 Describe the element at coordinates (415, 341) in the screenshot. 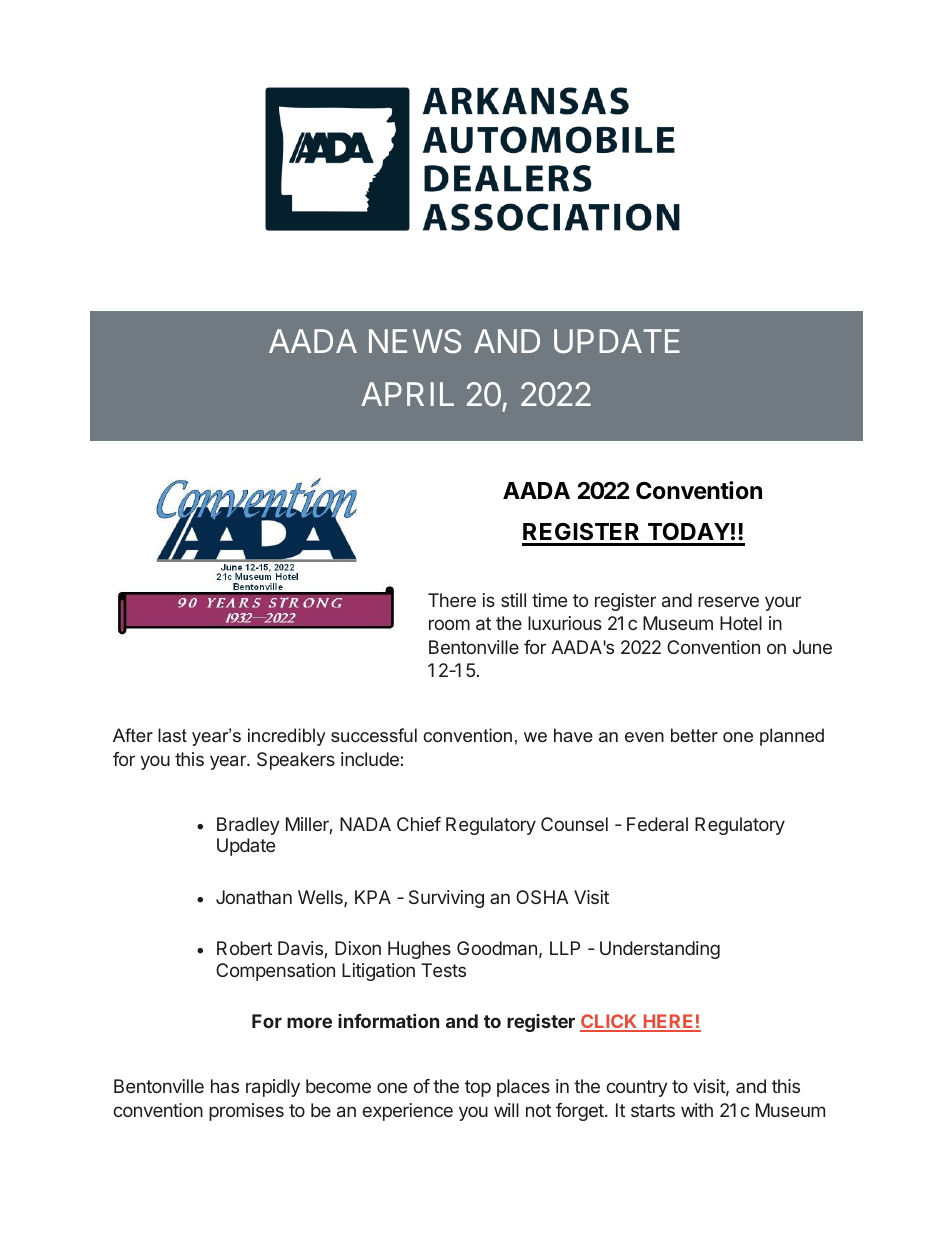

I see `NEWS` at that location.
